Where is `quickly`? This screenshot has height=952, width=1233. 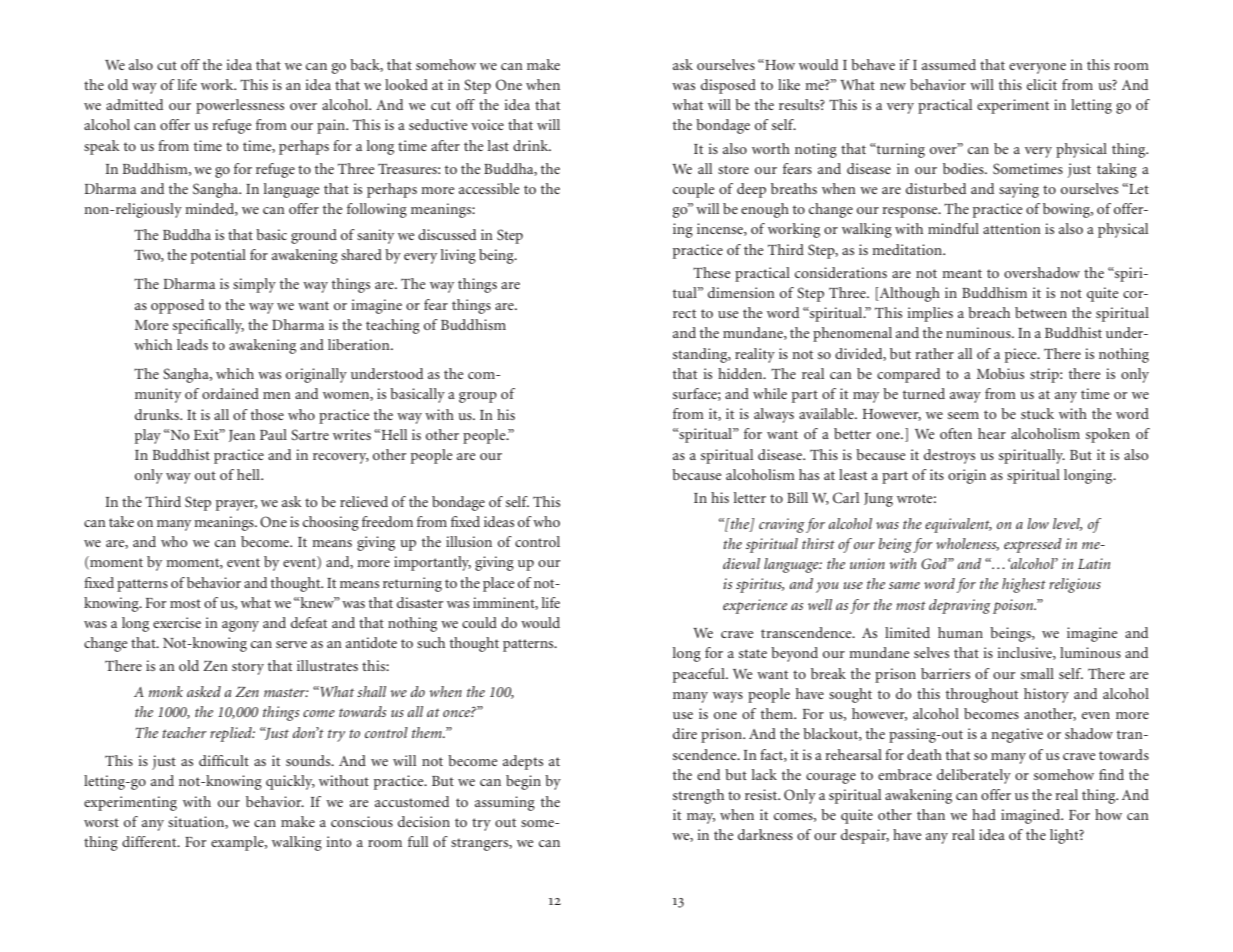 quickly is located at coordinates (290, 782).
